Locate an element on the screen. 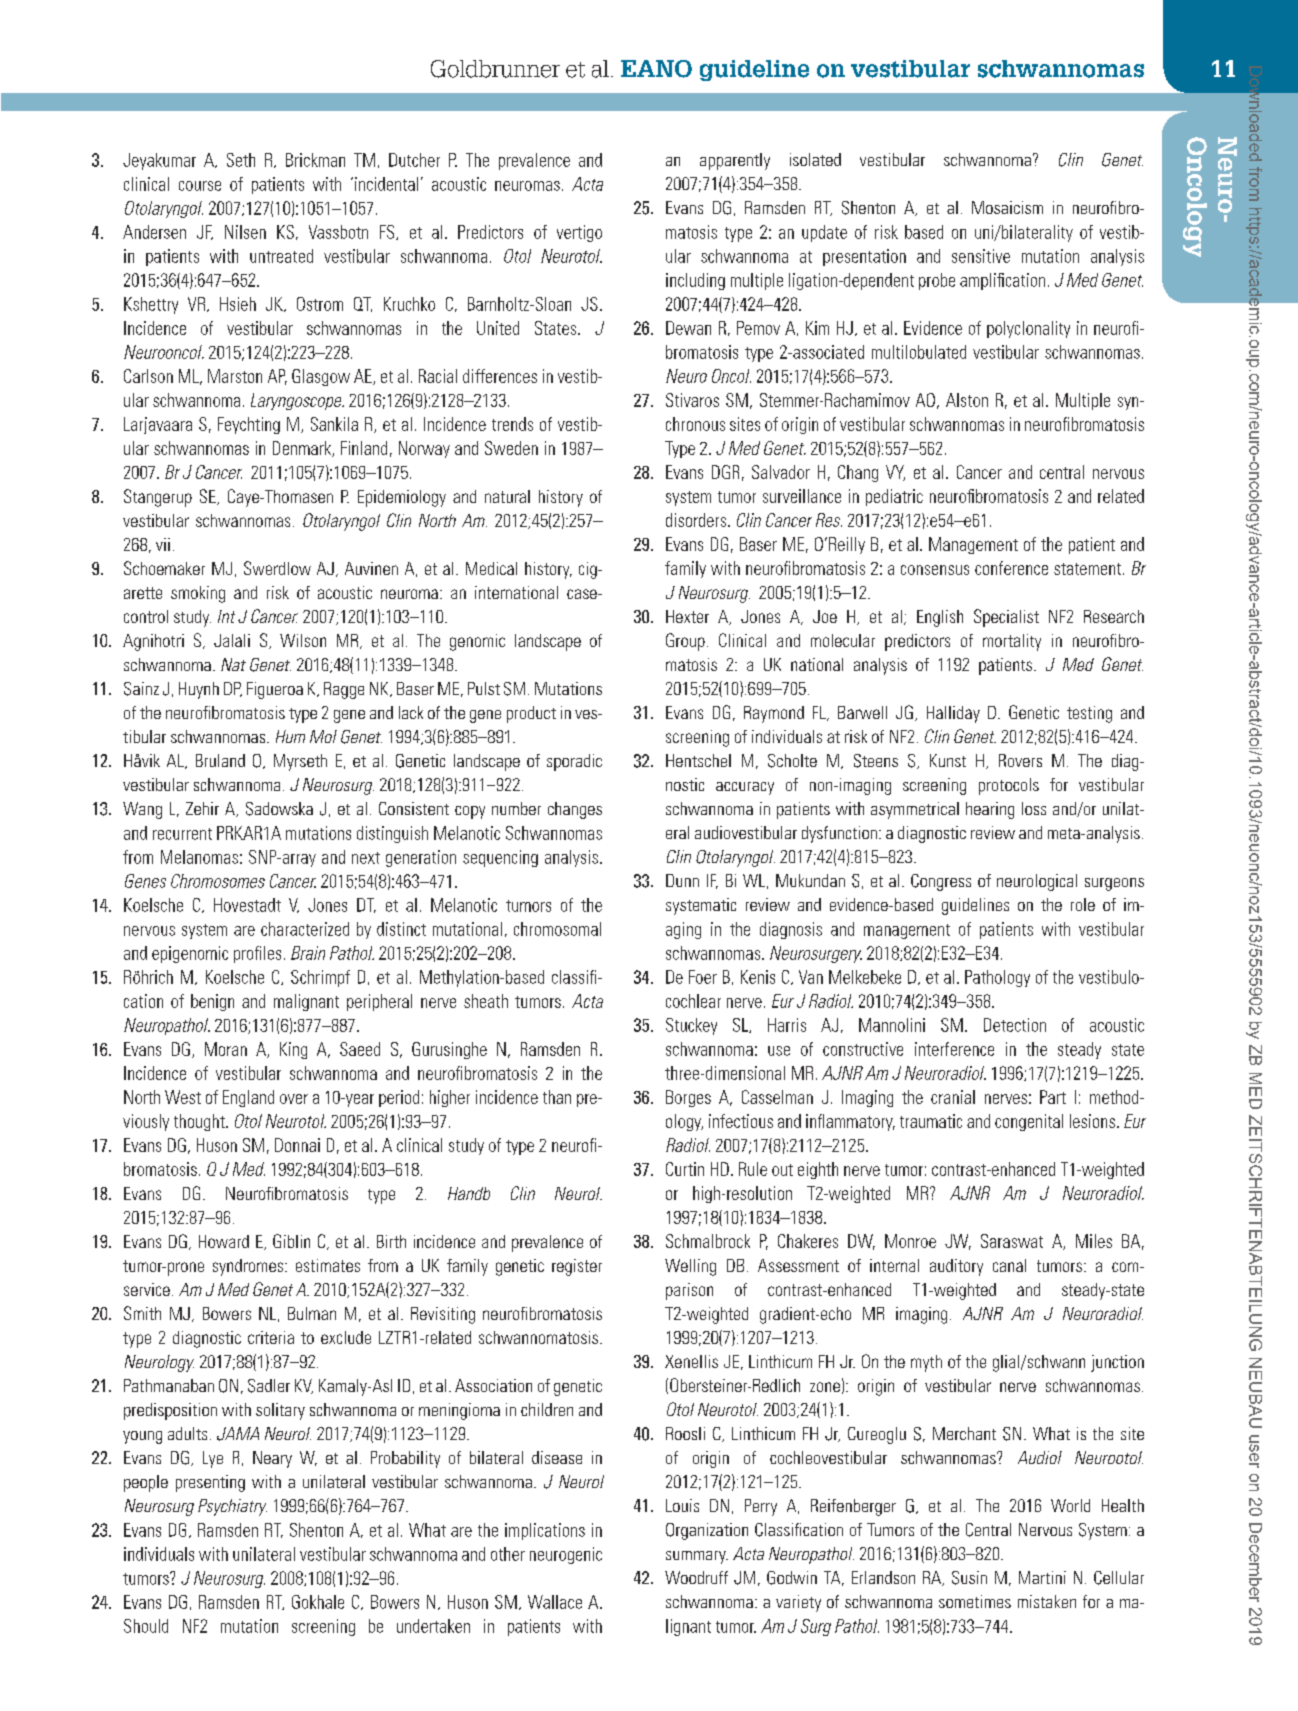 The image size is (1298, 1711). Dunn is located at coordinates (682, 880).
